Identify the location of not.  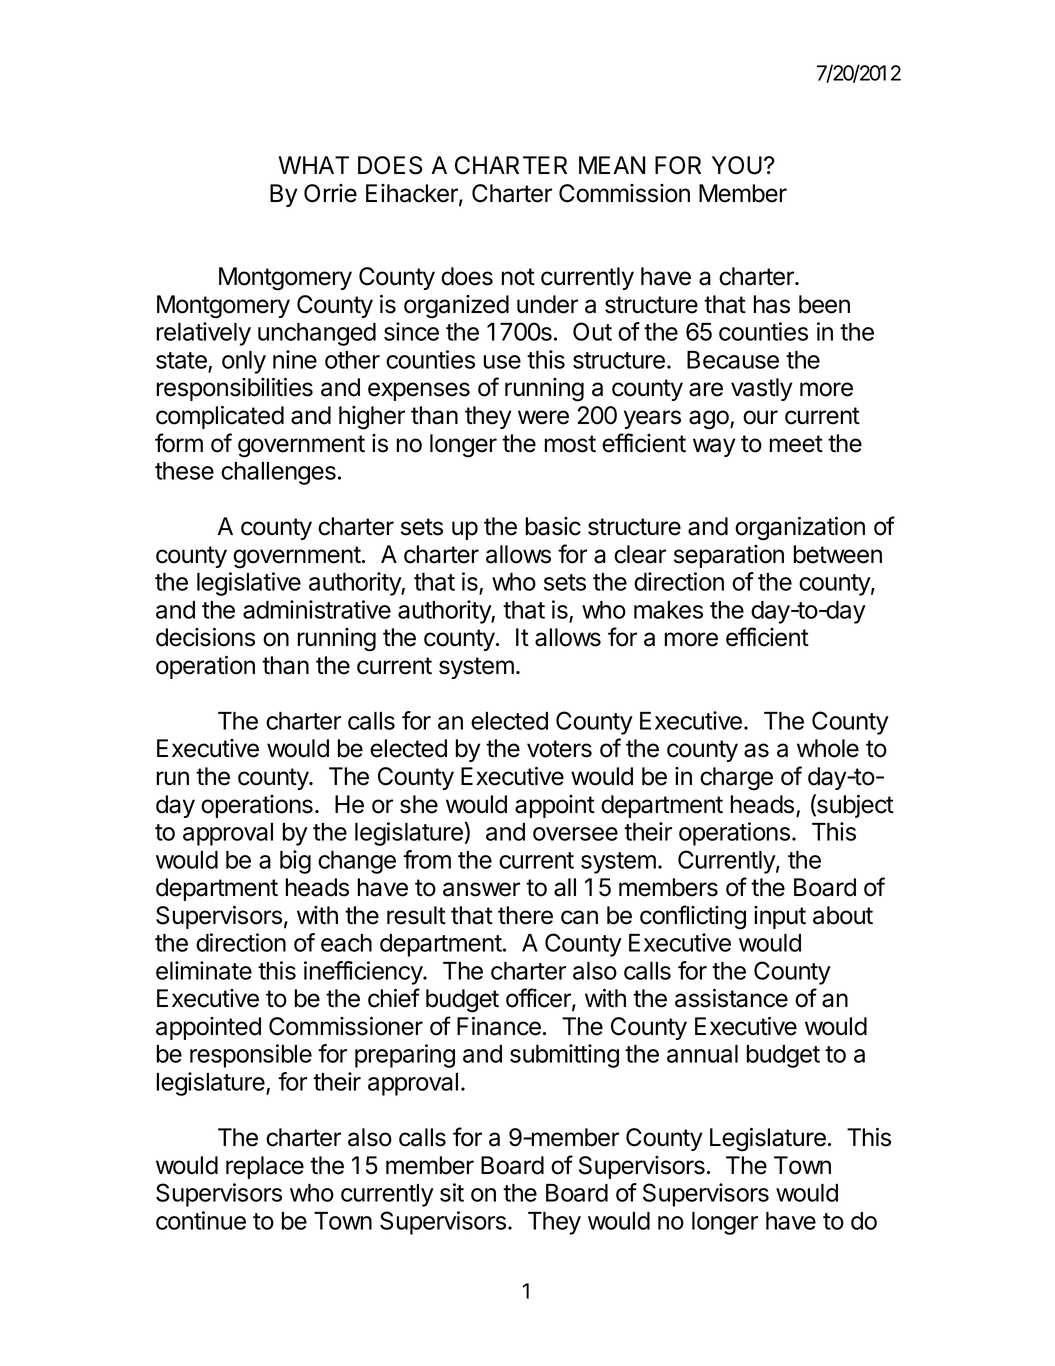
(518, 277).
